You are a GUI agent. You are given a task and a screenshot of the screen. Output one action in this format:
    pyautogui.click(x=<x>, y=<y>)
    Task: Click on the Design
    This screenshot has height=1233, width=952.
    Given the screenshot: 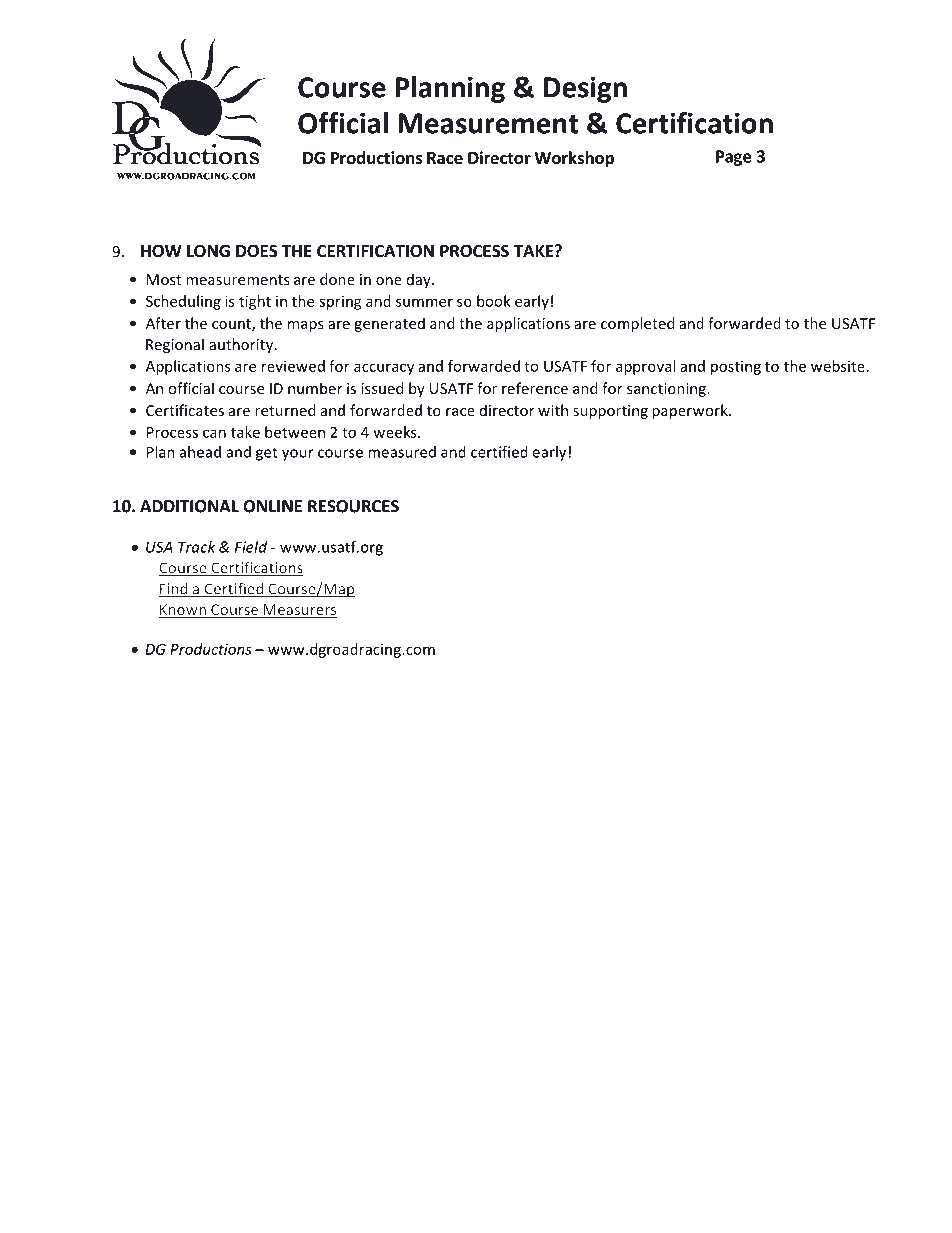 What is the action you would take?
    pyautogui.click(x=585, y=89)
